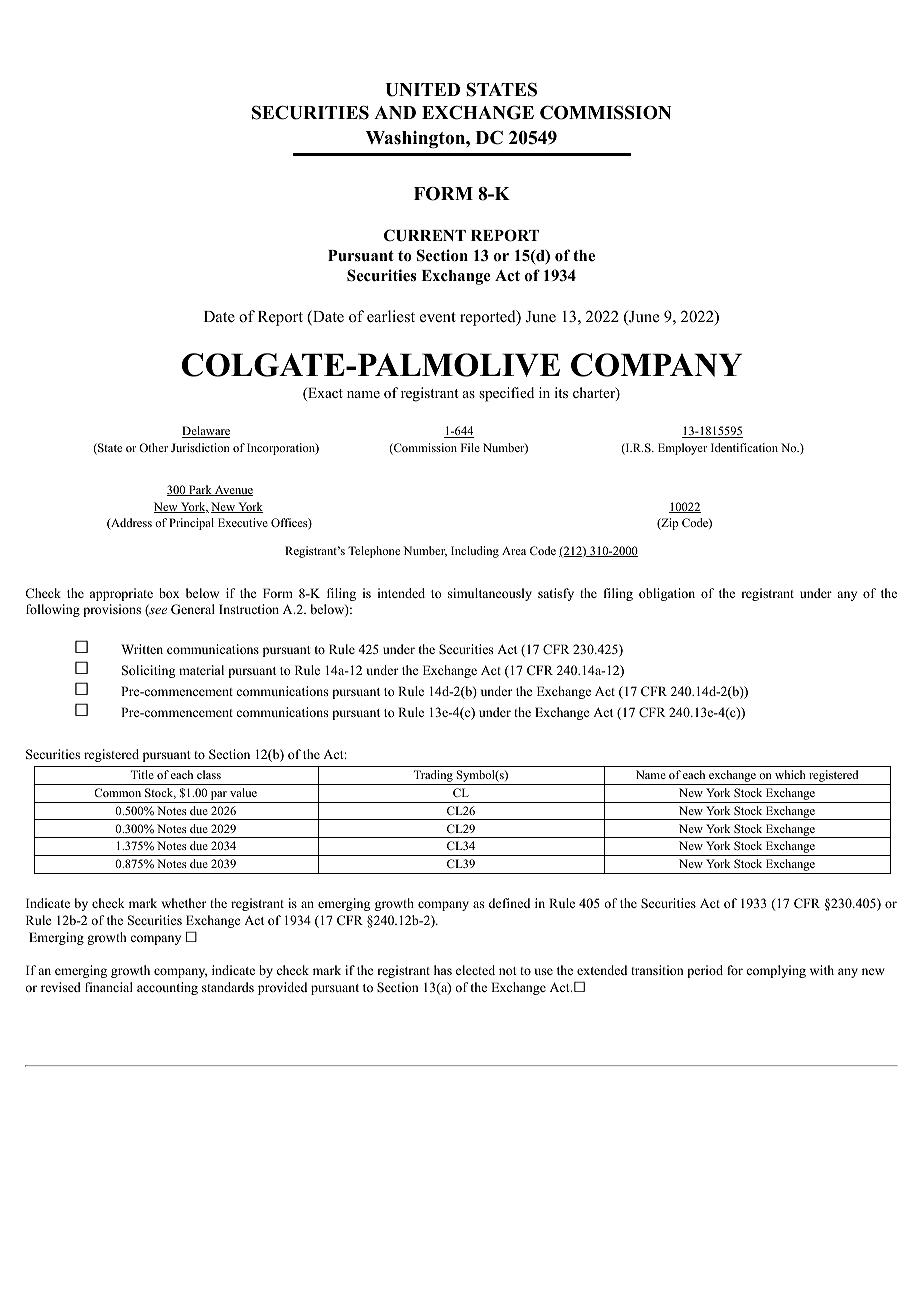 This screenshot has width=924, height=1308. I want to click on obligation, so click(667, 594).
